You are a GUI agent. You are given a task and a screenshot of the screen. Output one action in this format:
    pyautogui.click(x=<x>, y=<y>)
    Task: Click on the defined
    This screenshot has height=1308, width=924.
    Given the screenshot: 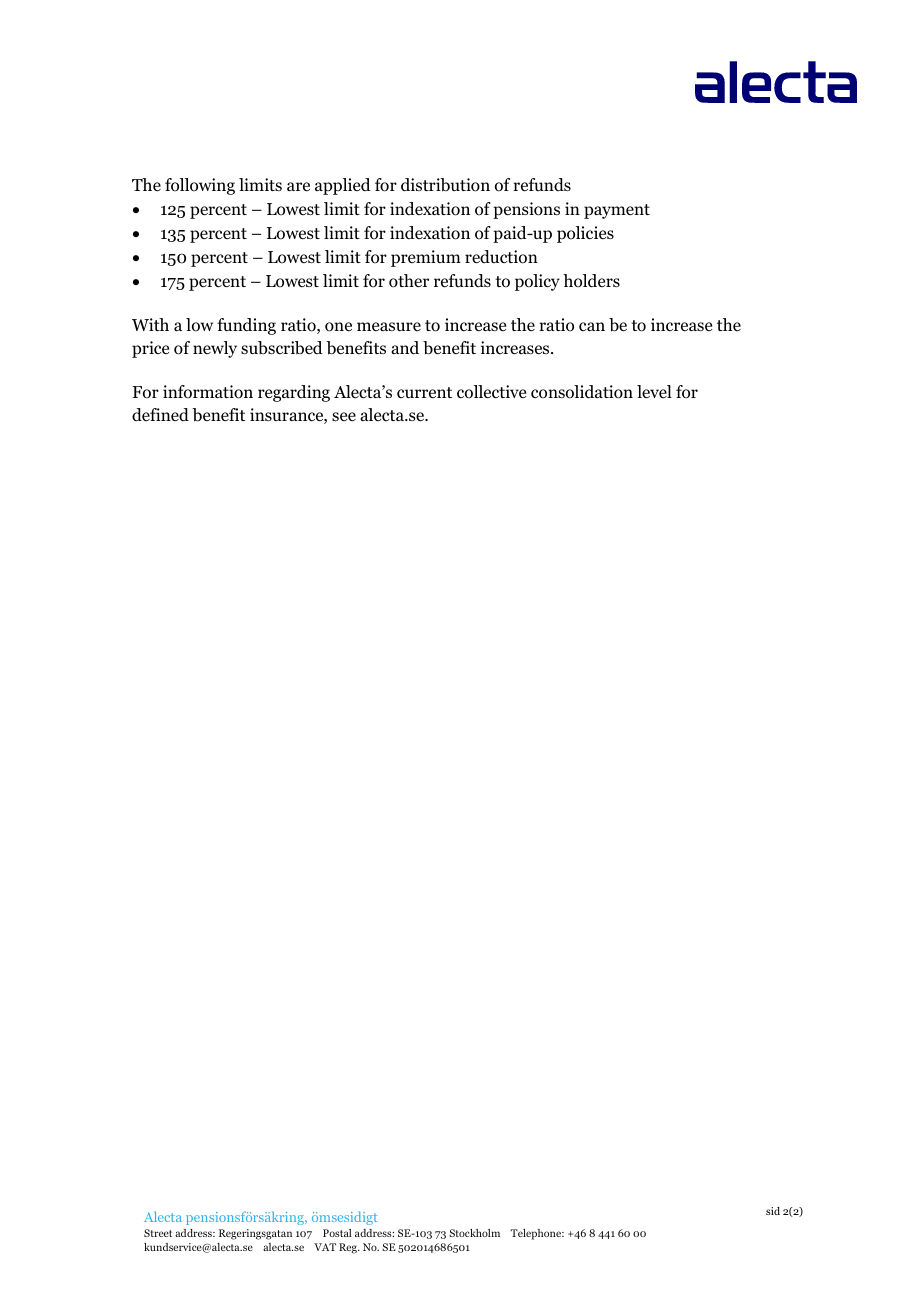 What is the action you would take?
    pyautogui.click(x=160, y=415)
